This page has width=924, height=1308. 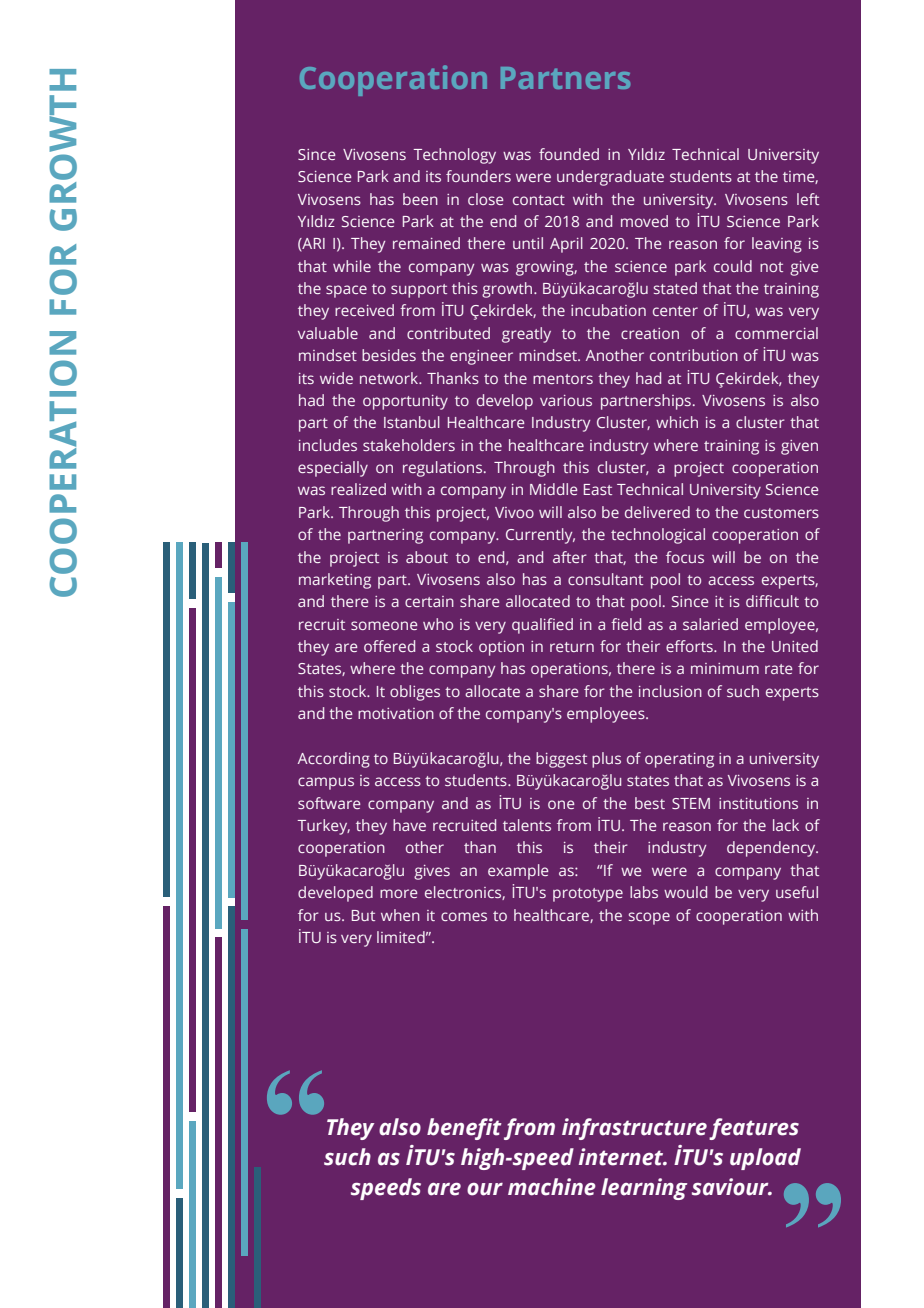 I want to click on left, so click(x=808, y=199).
